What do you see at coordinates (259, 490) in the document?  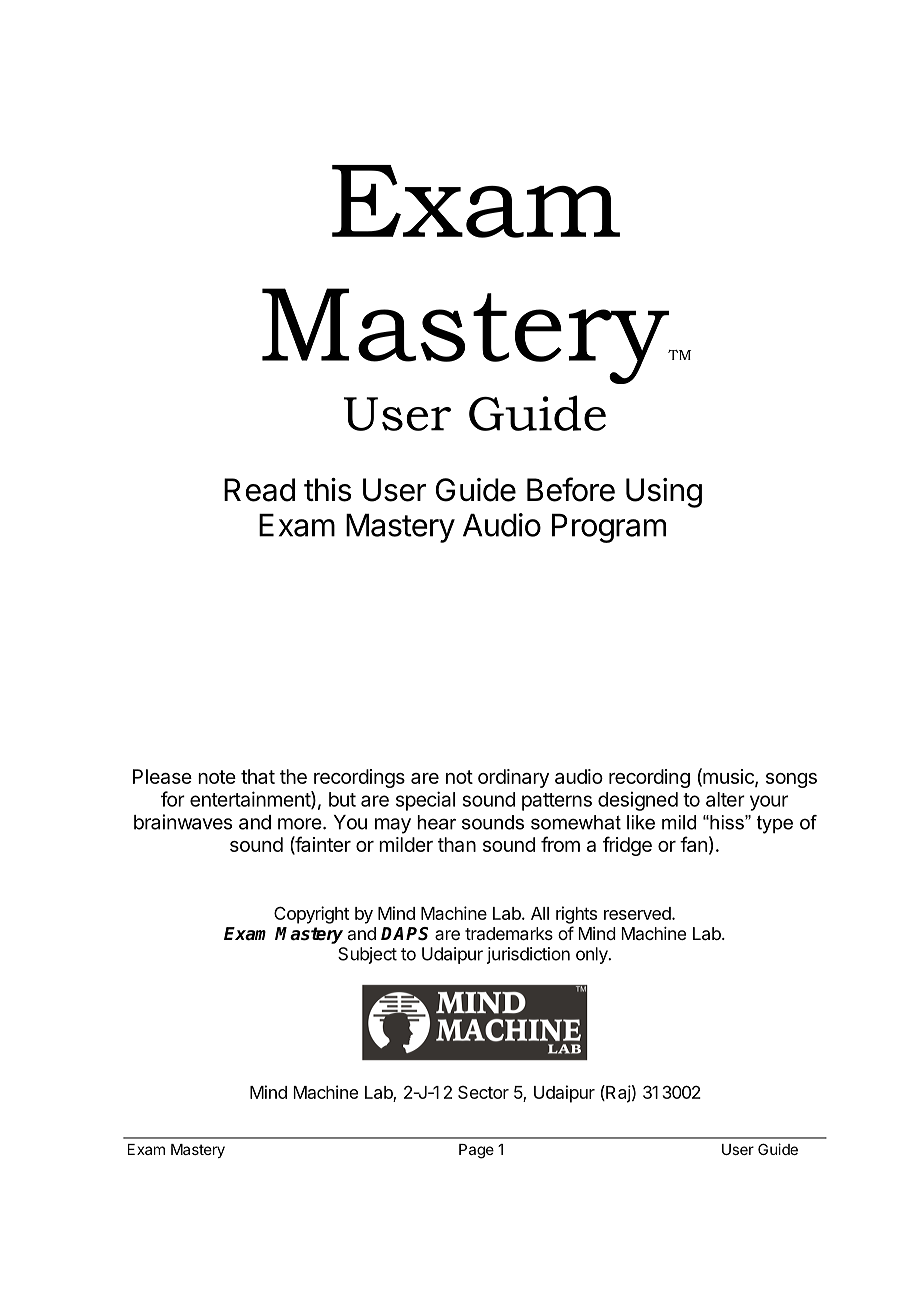 I see `Read` at bounding box center [259, 490].
